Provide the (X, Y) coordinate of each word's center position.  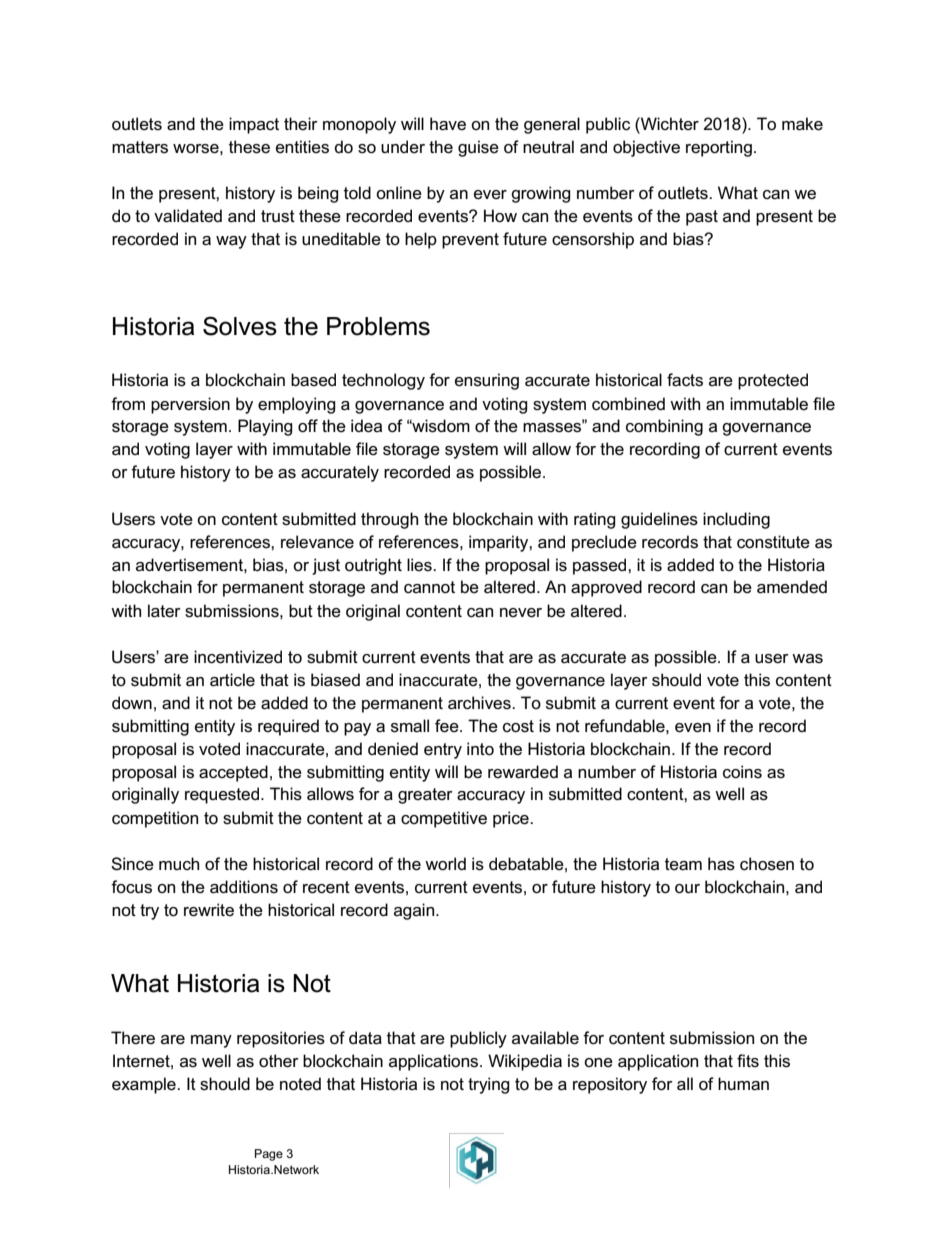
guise (478, 148)
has (721, 864)
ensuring (487, 381)
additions (244, 887)
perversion (190, 405)
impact (254, 125)
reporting (719, 148)
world (445, 864)
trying (489, 1085)
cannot (429, 587)
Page (269, 1155)
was (807, 659)
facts (685, 380)
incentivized (238, 657)
